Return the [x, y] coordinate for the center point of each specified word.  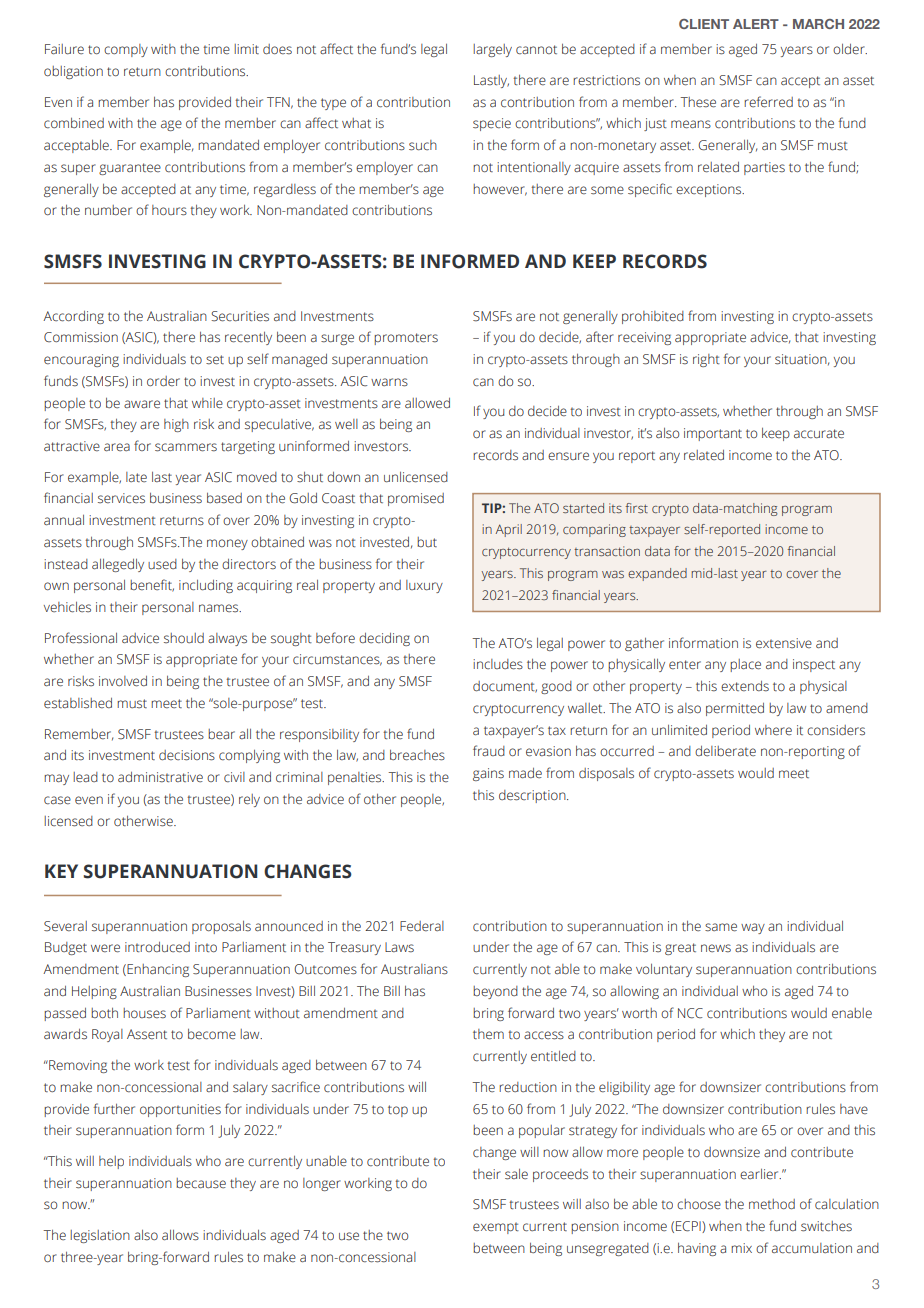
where [773, 730]
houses [144, 1013]
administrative [160, 777]
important [713, 434]
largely [492, 50]
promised [416, 499]
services [121, 498]
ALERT [756, 24]
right [706, 360]
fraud [489, 750]
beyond [495, 992]
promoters [406, 339]
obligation [73, 72]
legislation [100, 1236]
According [73, 317]
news [716, 948]
